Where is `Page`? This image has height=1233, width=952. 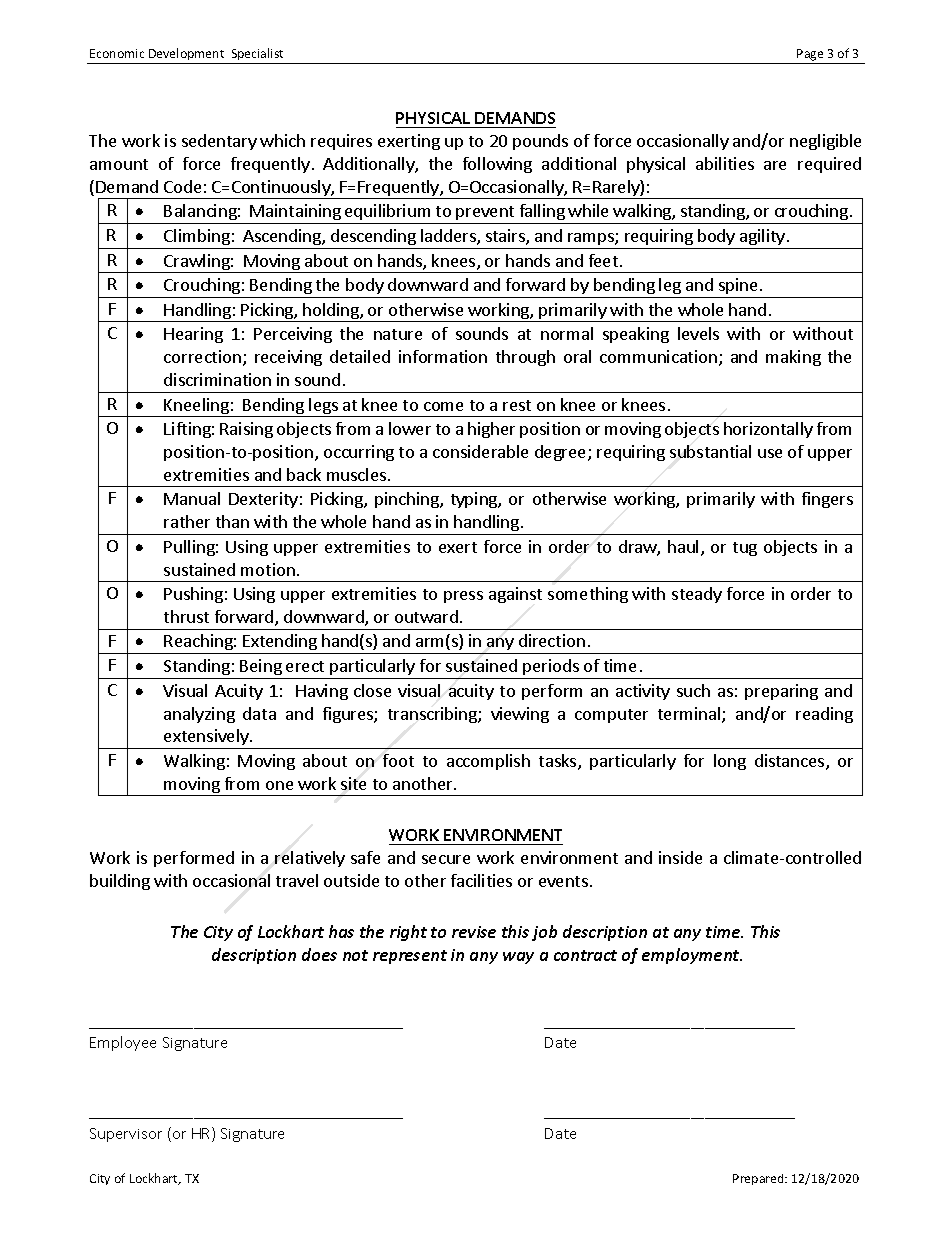 Page is located at coordinates (810, 55).
